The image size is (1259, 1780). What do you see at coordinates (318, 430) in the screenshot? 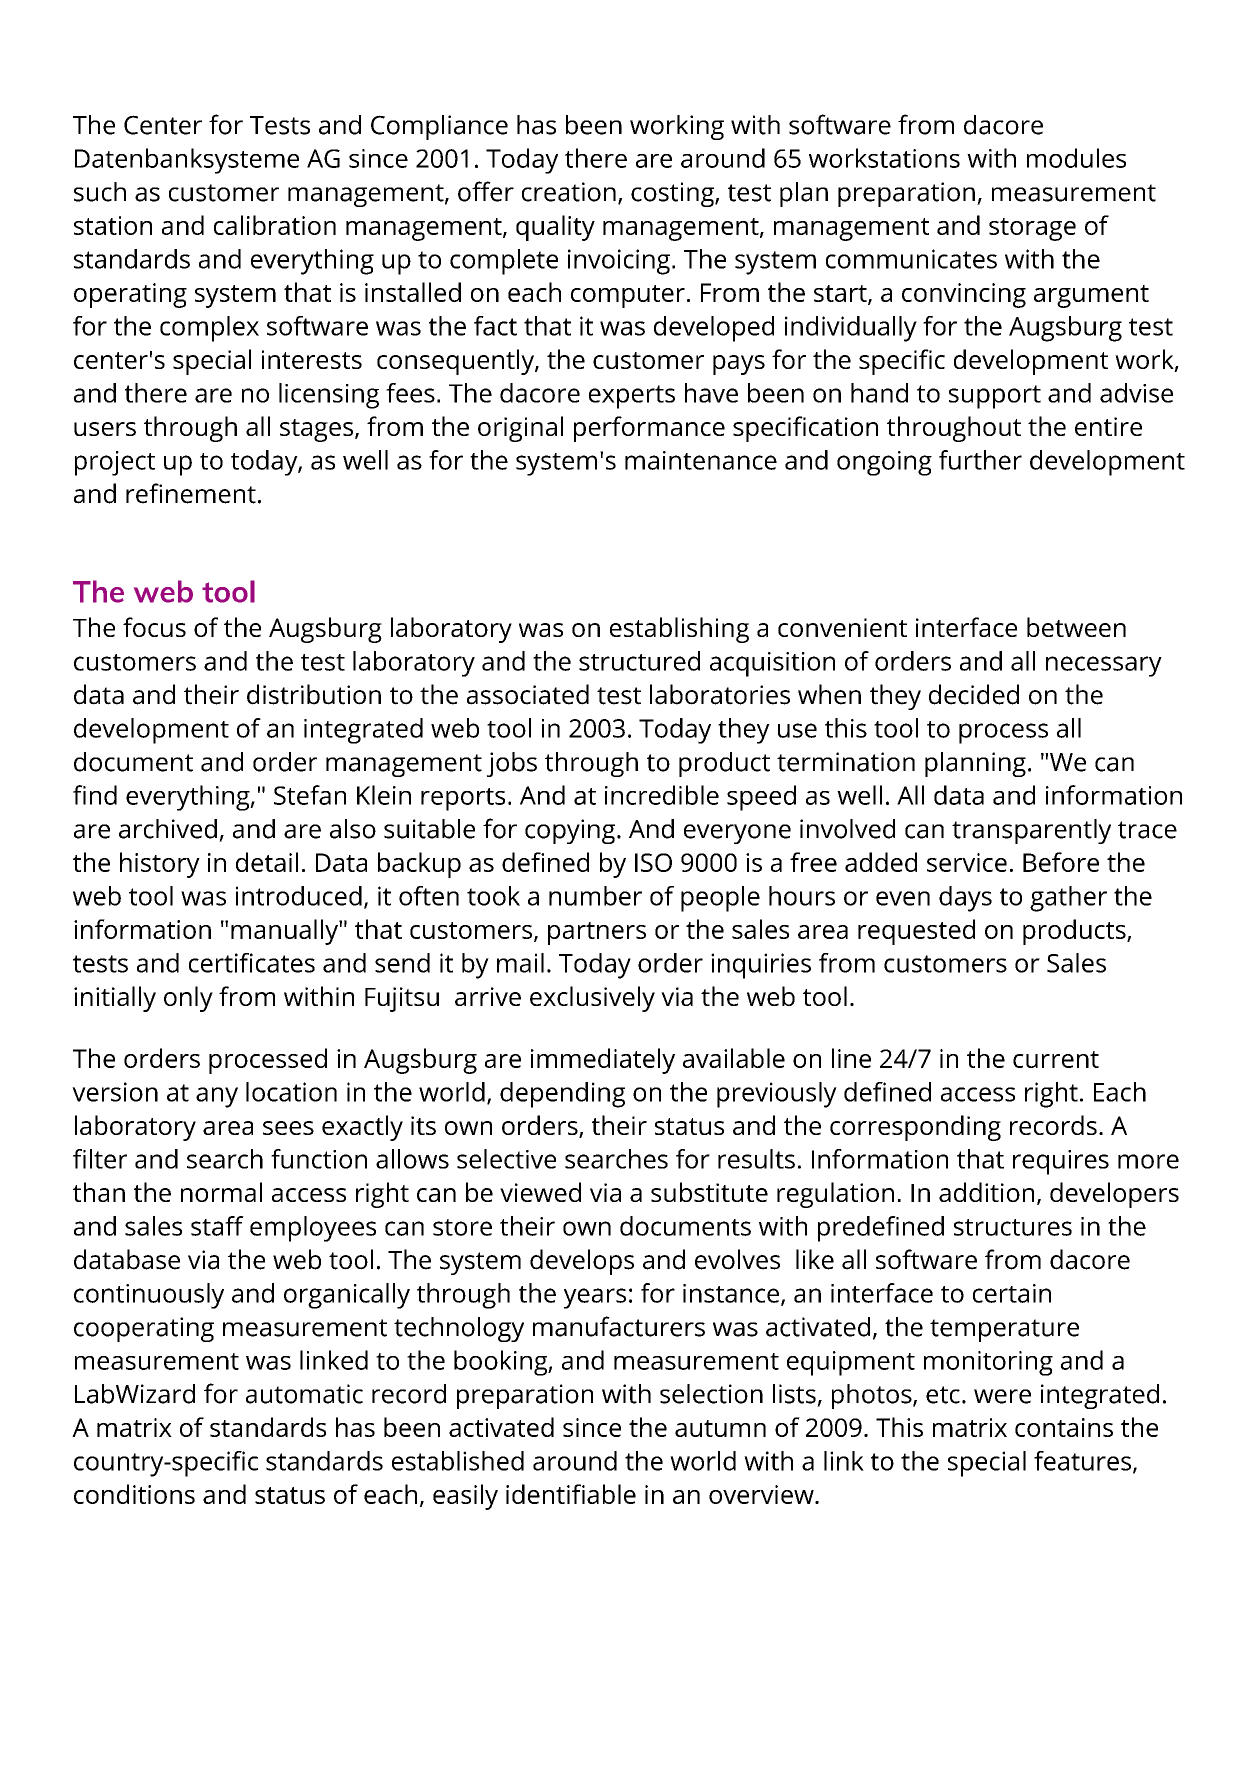
I see `stages` at bounding box center [318, 430].
